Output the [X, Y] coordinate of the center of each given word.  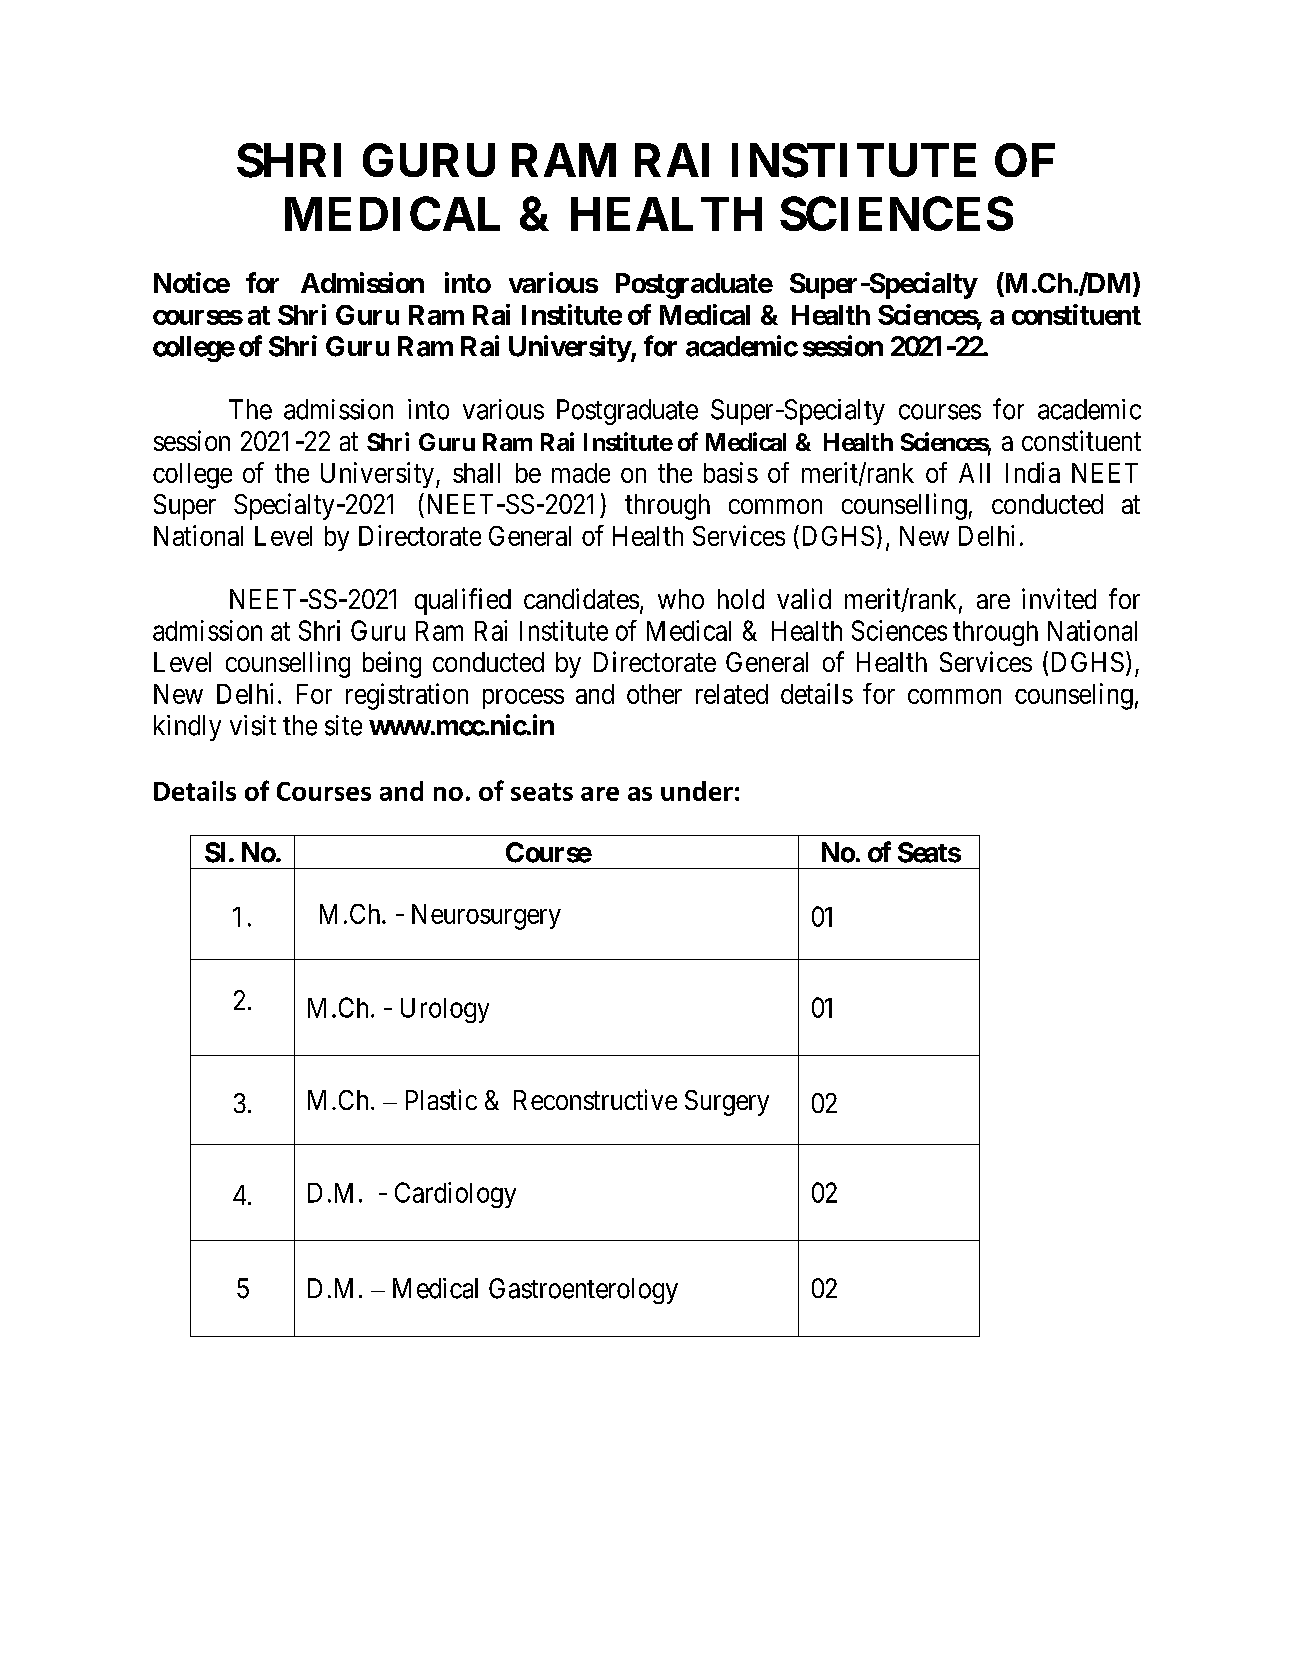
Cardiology [455, 1195]
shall [476, 473]
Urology [445, 1010]
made [581, 473]
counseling [1074, 696]
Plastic [441, 1099]
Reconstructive [595, 1099]
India [1033, 472]
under [697, 791]
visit [253, 725]
